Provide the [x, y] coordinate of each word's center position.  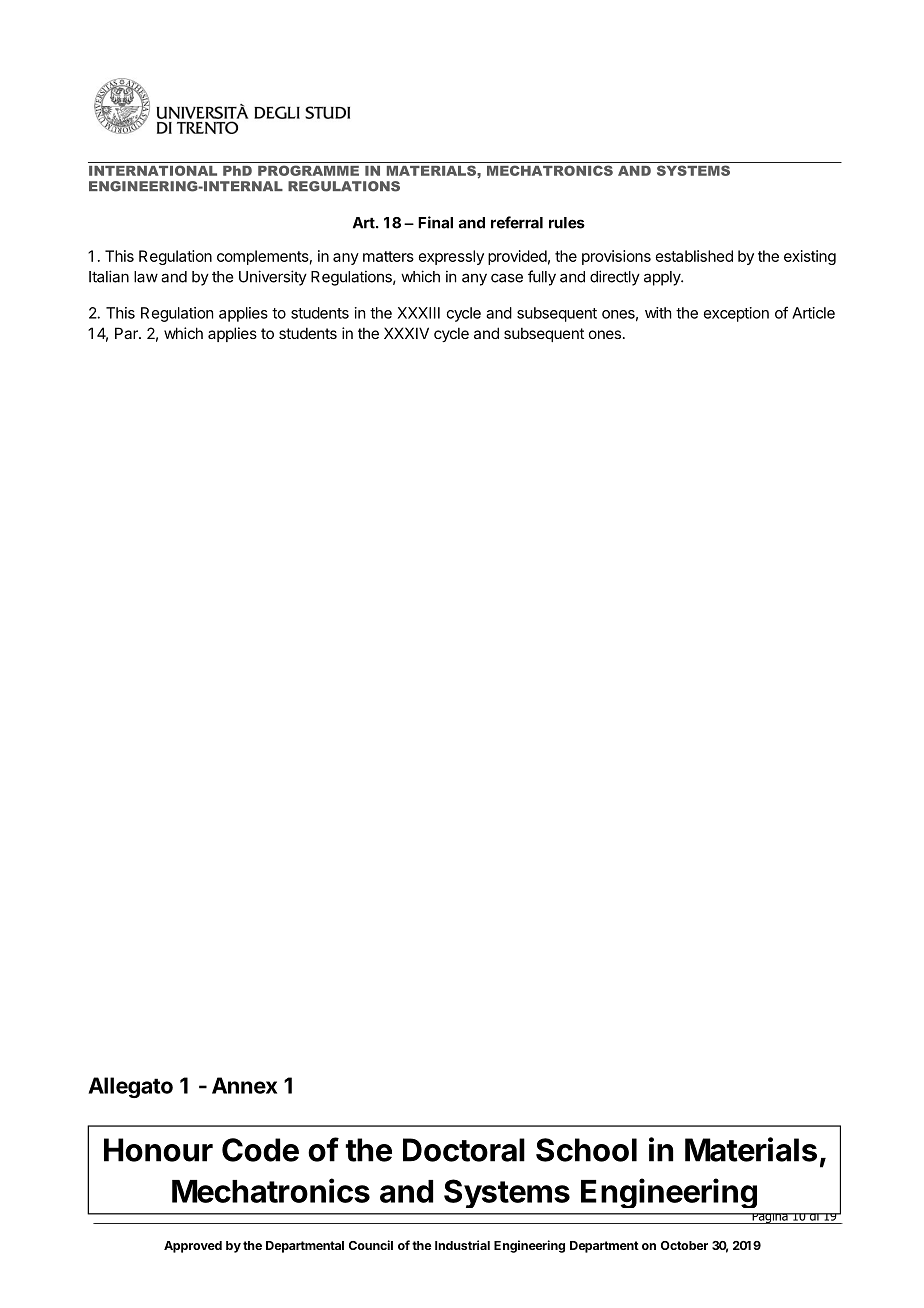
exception [736, 314]
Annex [244, 1085]
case [507, 278]
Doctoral [464, 1150]
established [694, 256]
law [146, 277]
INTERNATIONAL [153, 170]
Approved [193, 1247]
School [586, 1150]
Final [435, 222]
